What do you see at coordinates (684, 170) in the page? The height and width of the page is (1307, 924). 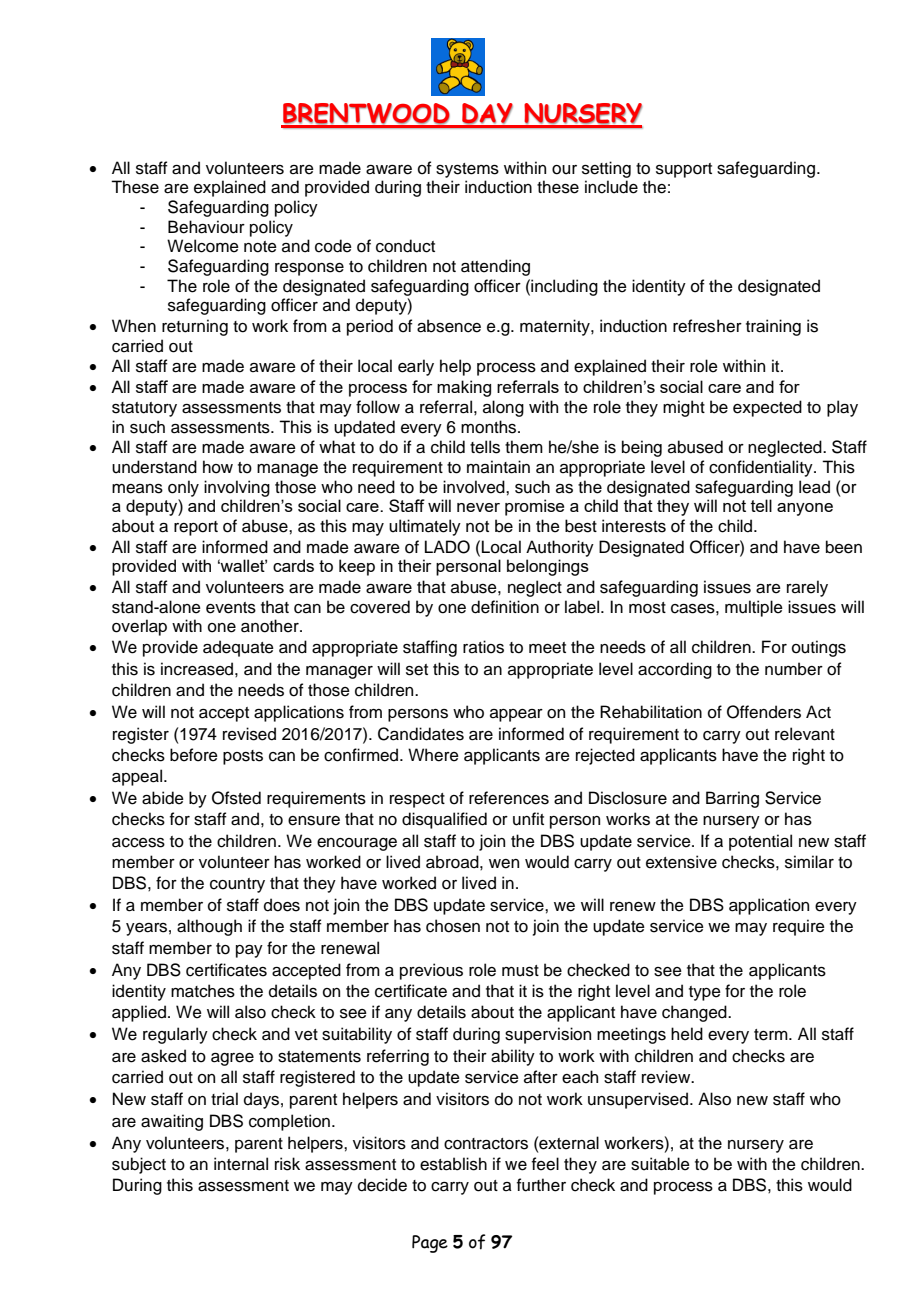 I see `support` at bounding box center [684, 170].
